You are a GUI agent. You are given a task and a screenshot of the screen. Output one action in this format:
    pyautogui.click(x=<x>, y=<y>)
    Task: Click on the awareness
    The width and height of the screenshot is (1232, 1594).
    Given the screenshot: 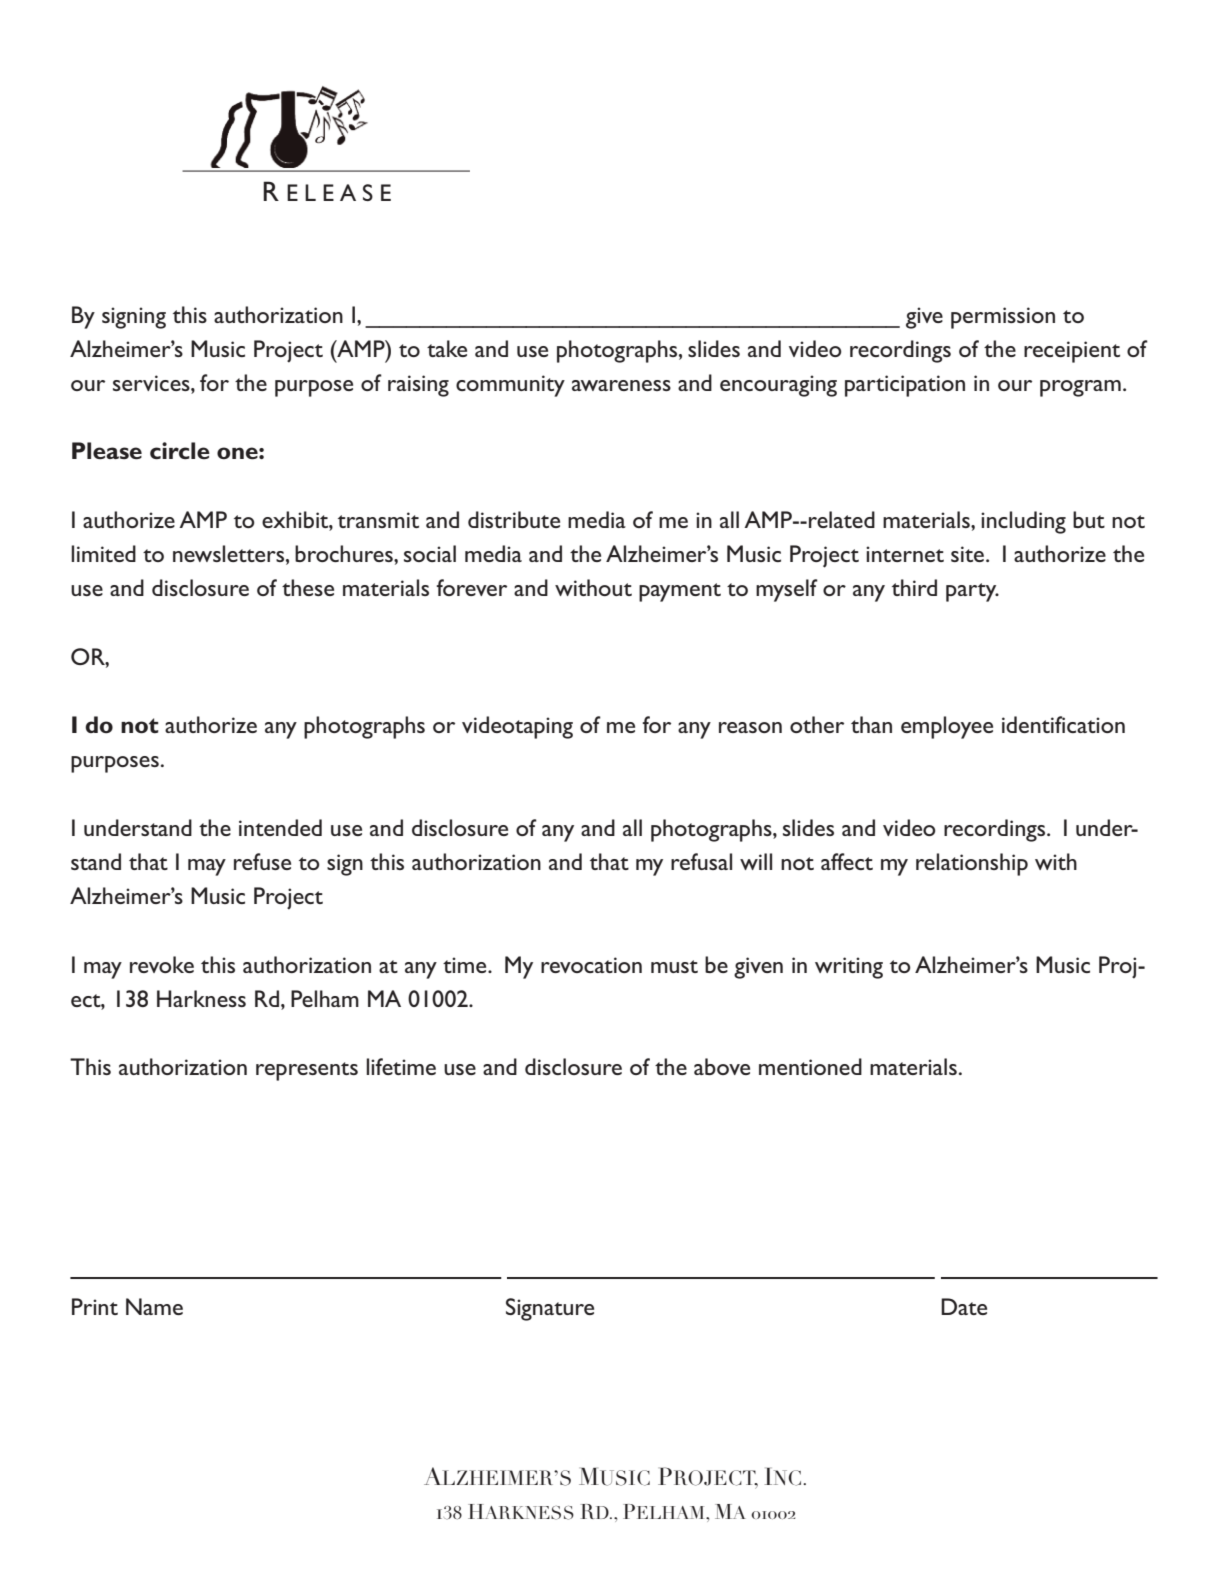 What is the action you would take?
    pyautogui.click(x=621, y=385)
